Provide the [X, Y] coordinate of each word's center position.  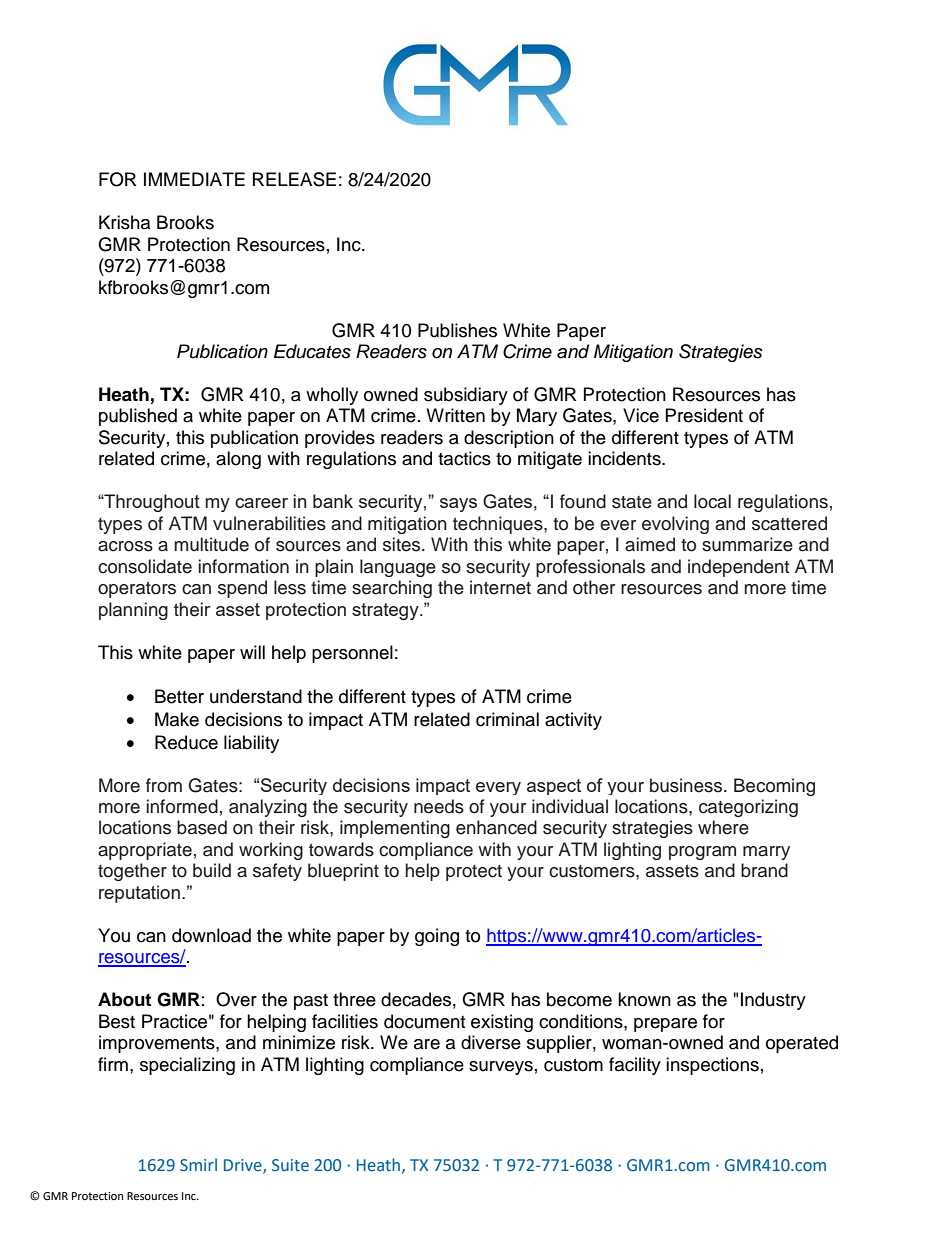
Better [179, 696]
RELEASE [294, 179]
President [704, 415]
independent [738, 568]
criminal [507, 719]
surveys [501, 1068]
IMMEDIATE [194, 179]
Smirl [198, 1165]
